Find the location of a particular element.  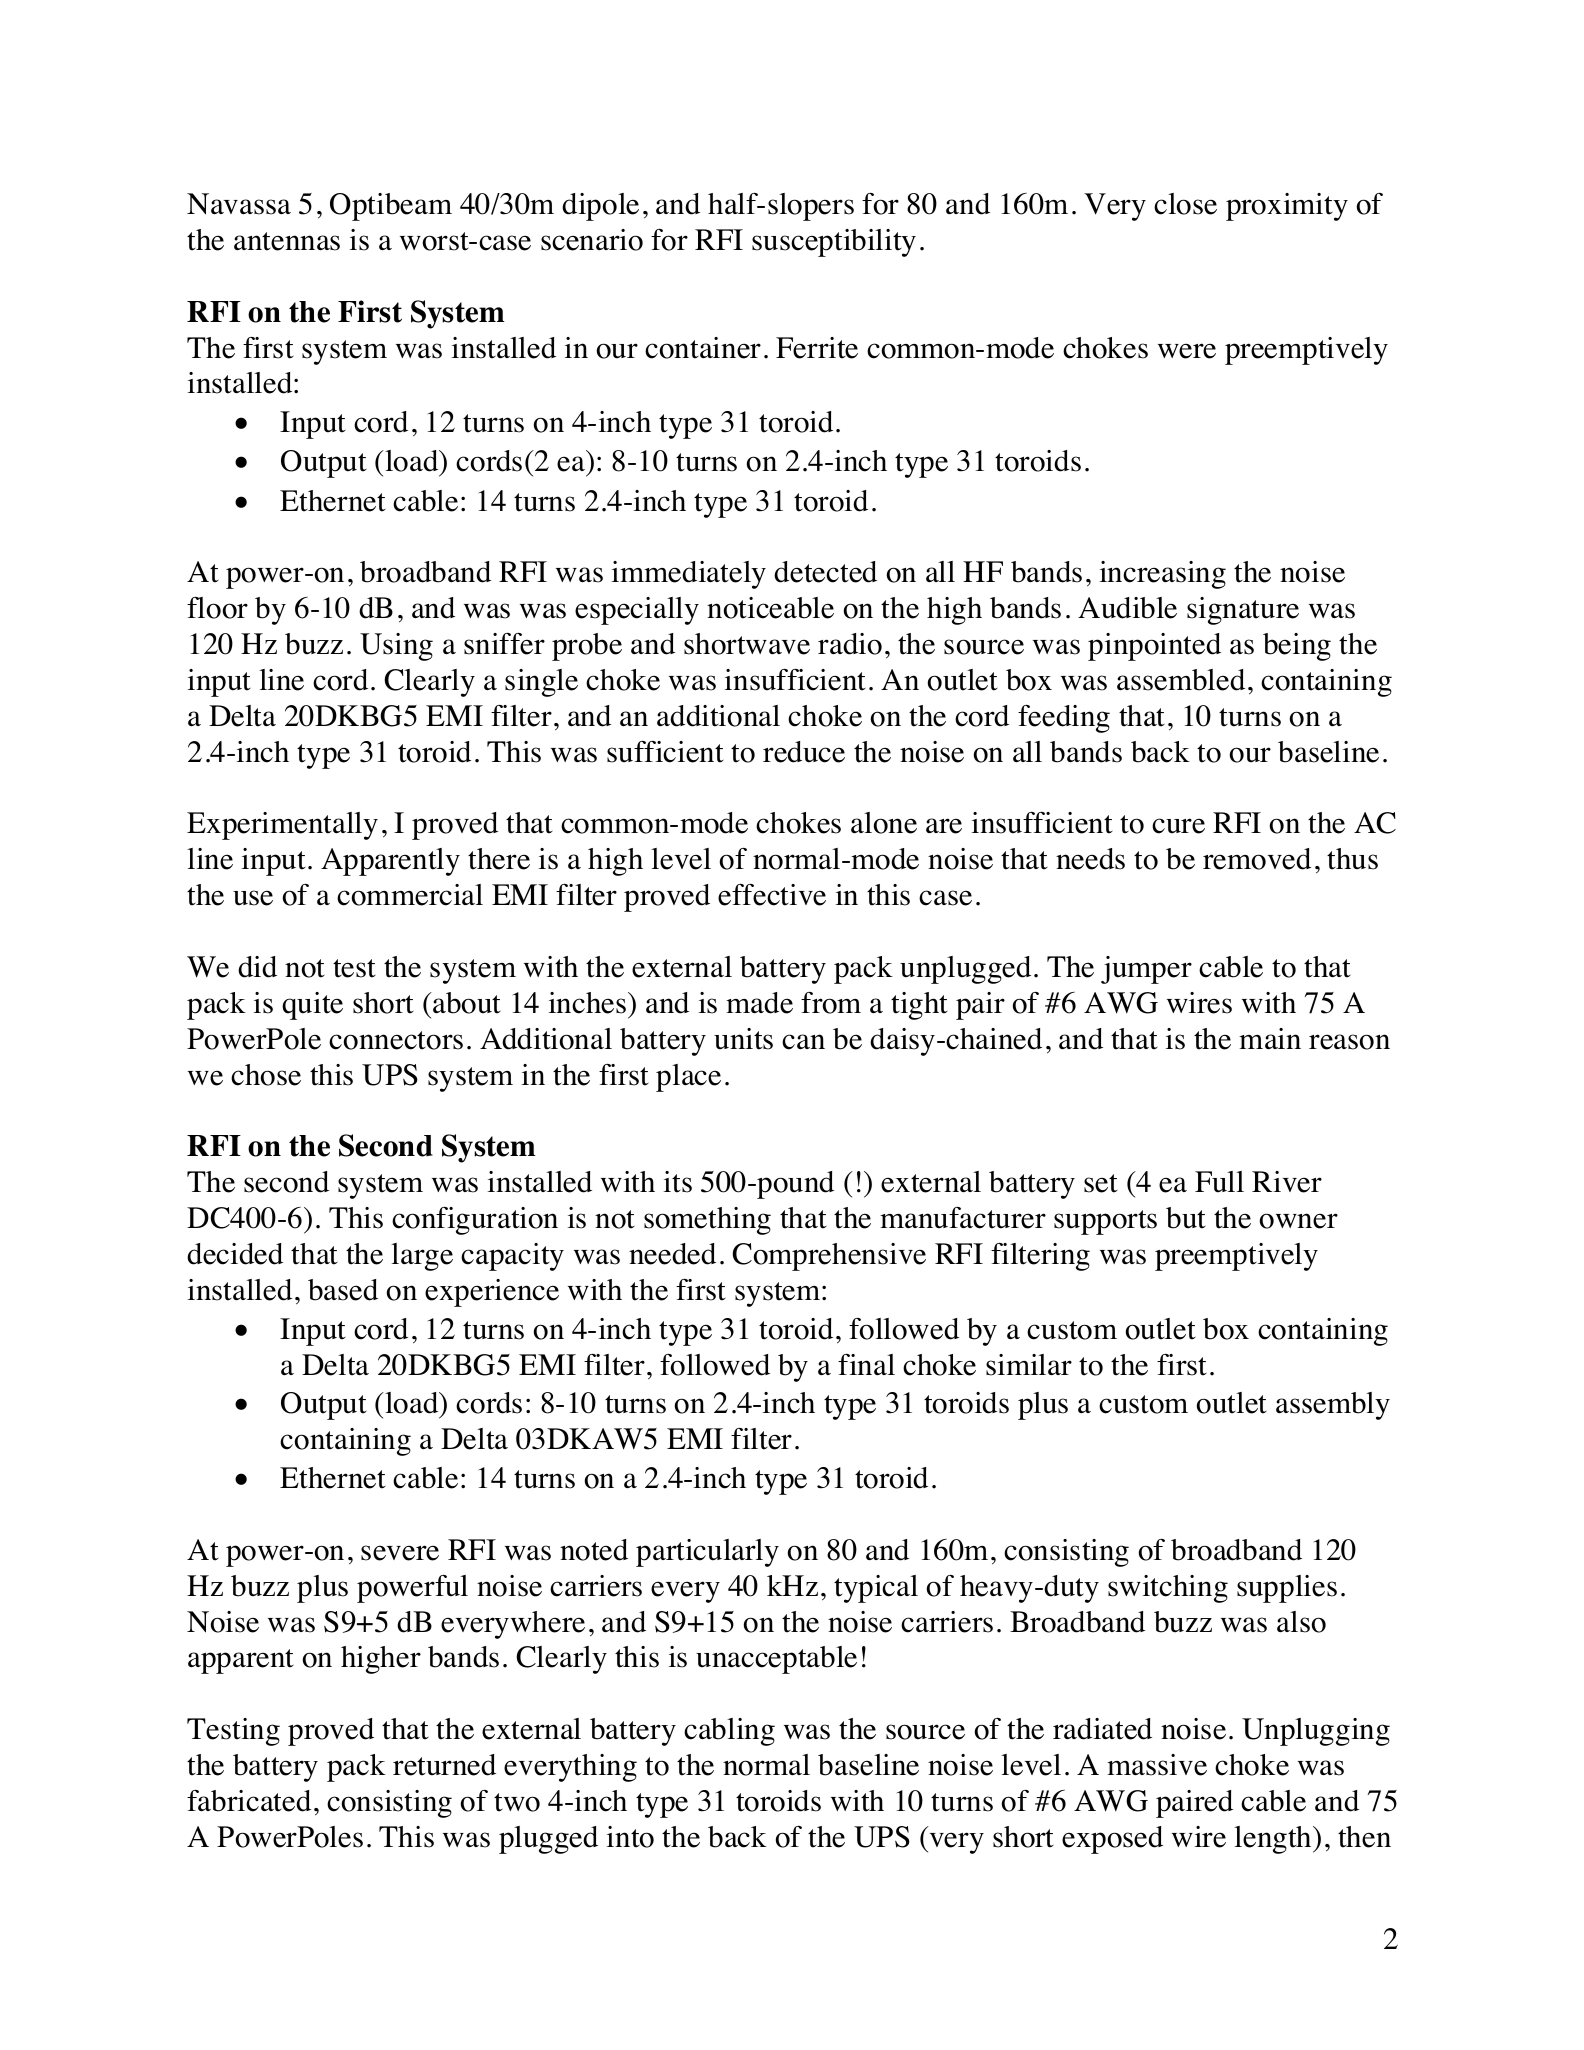

noticeable is located at coordinates (770, 608).
